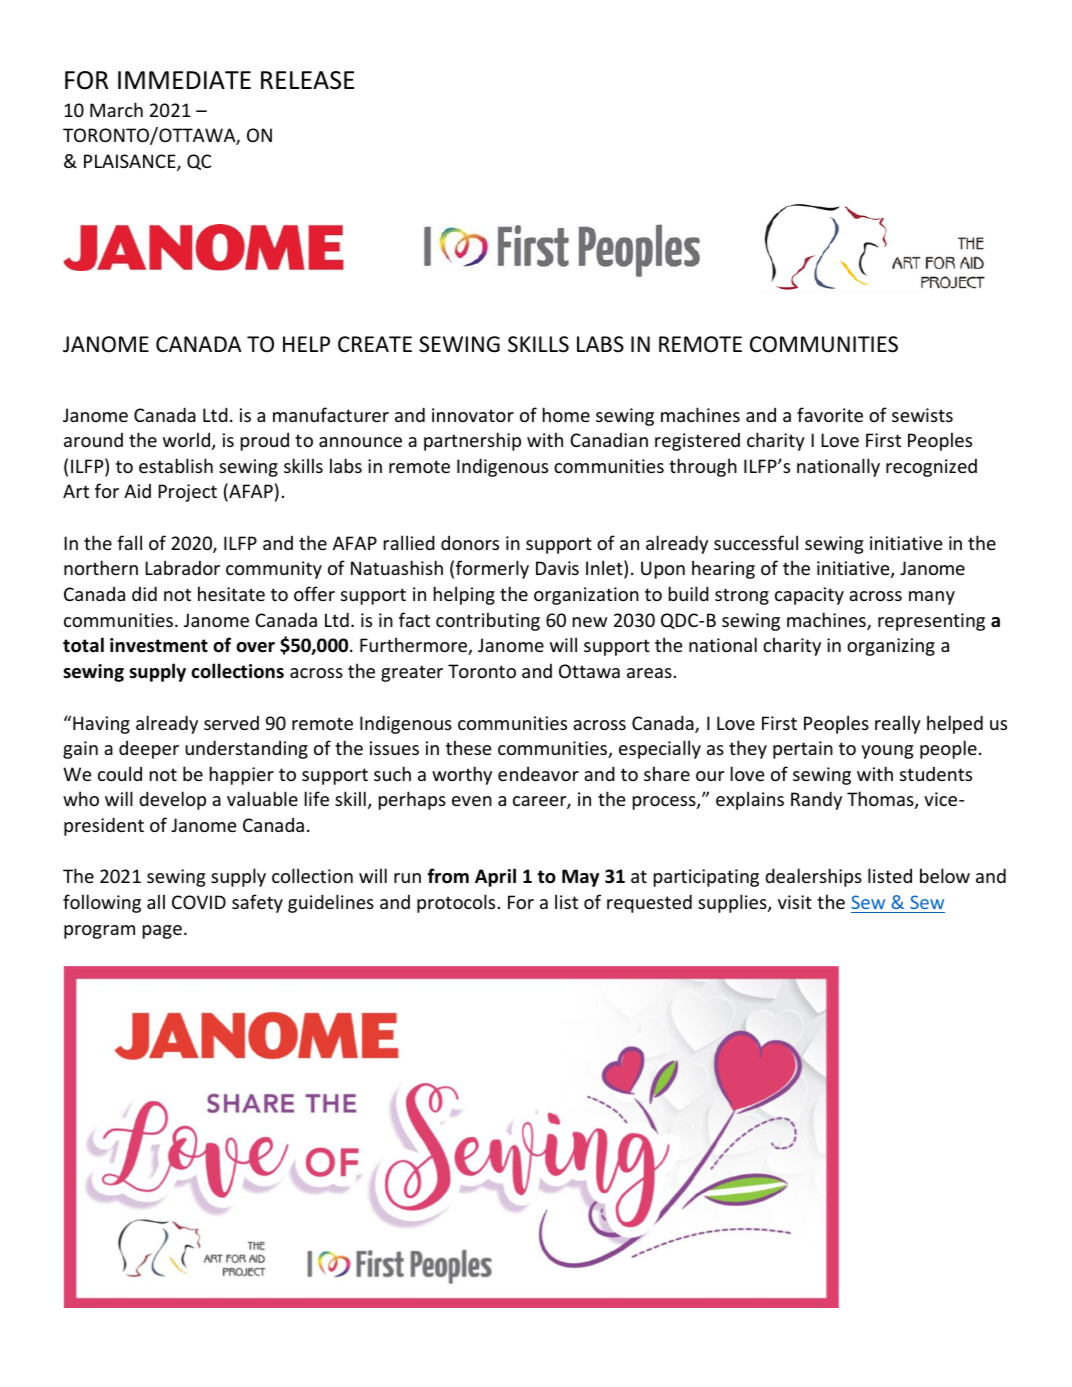 The width and height of the image is (1072, 1387). I want to click on IMMEDIATE, so click(184, 80).
